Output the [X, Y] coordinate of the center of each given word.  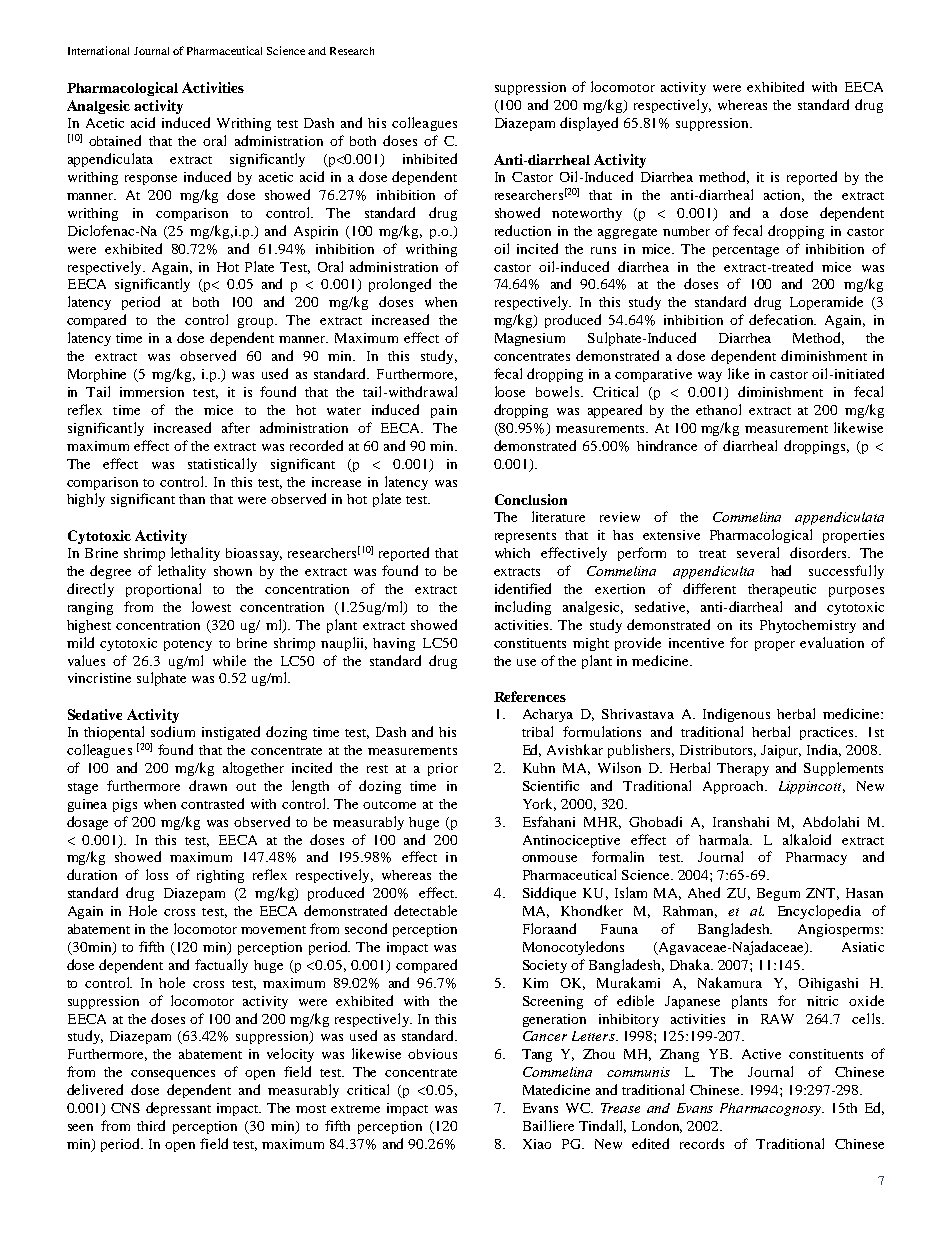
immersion [152, 392]
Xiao [537, 1144]
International [98, 50]
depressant [178, 1109]
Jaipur [781, 751]
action [784, 196]
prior [443, 769]
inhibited [430, 158]
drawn [208, 785]
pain [444, 411]
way [710, 377]
